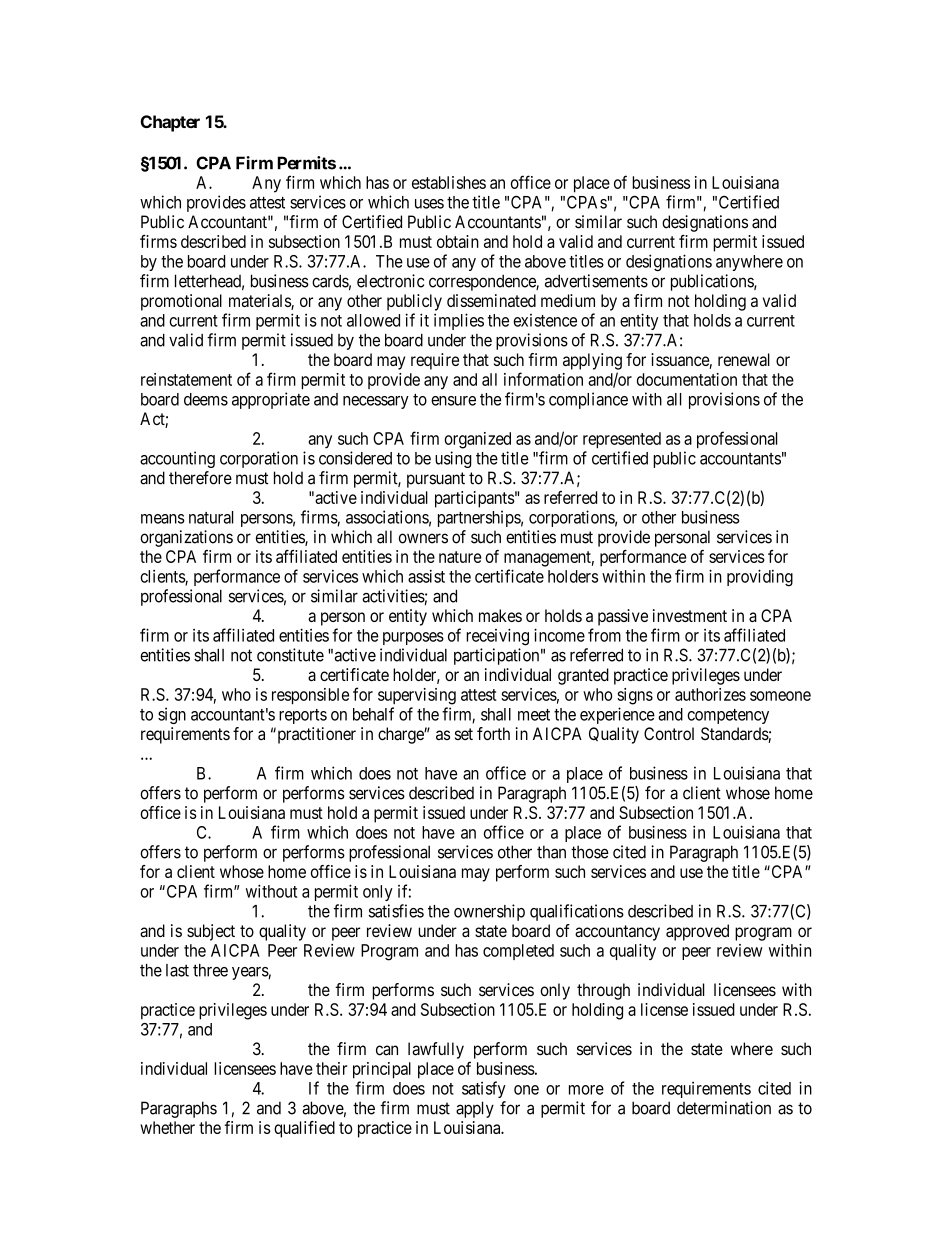 The image size is (952, 1233). What do you see at coordinates (200, 478) in the image?
I see `therefore` at bounding box center [200, 478].
